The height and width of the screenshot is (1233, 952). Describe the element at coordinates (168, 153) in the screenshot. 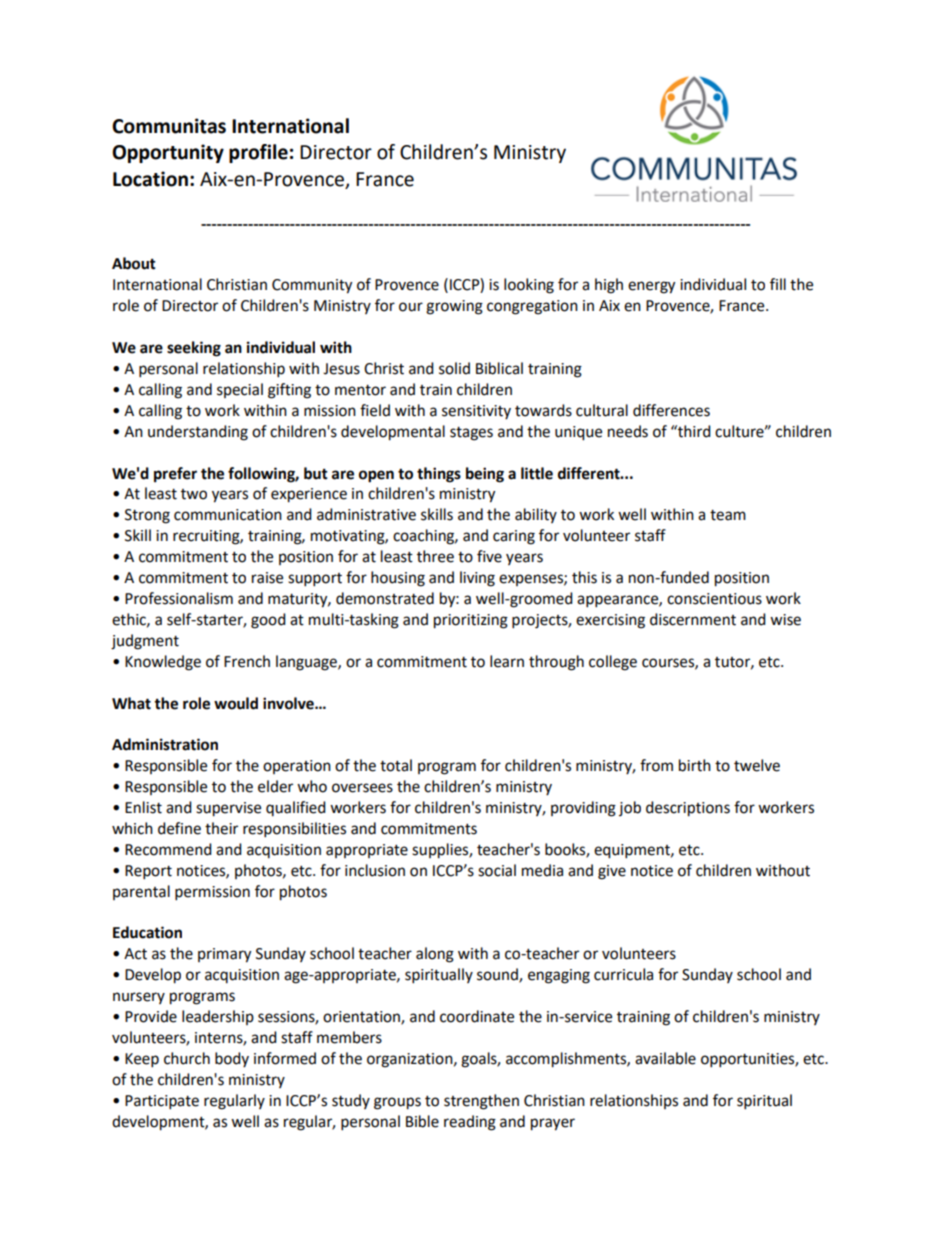

I see `Opportunity` at that location.
